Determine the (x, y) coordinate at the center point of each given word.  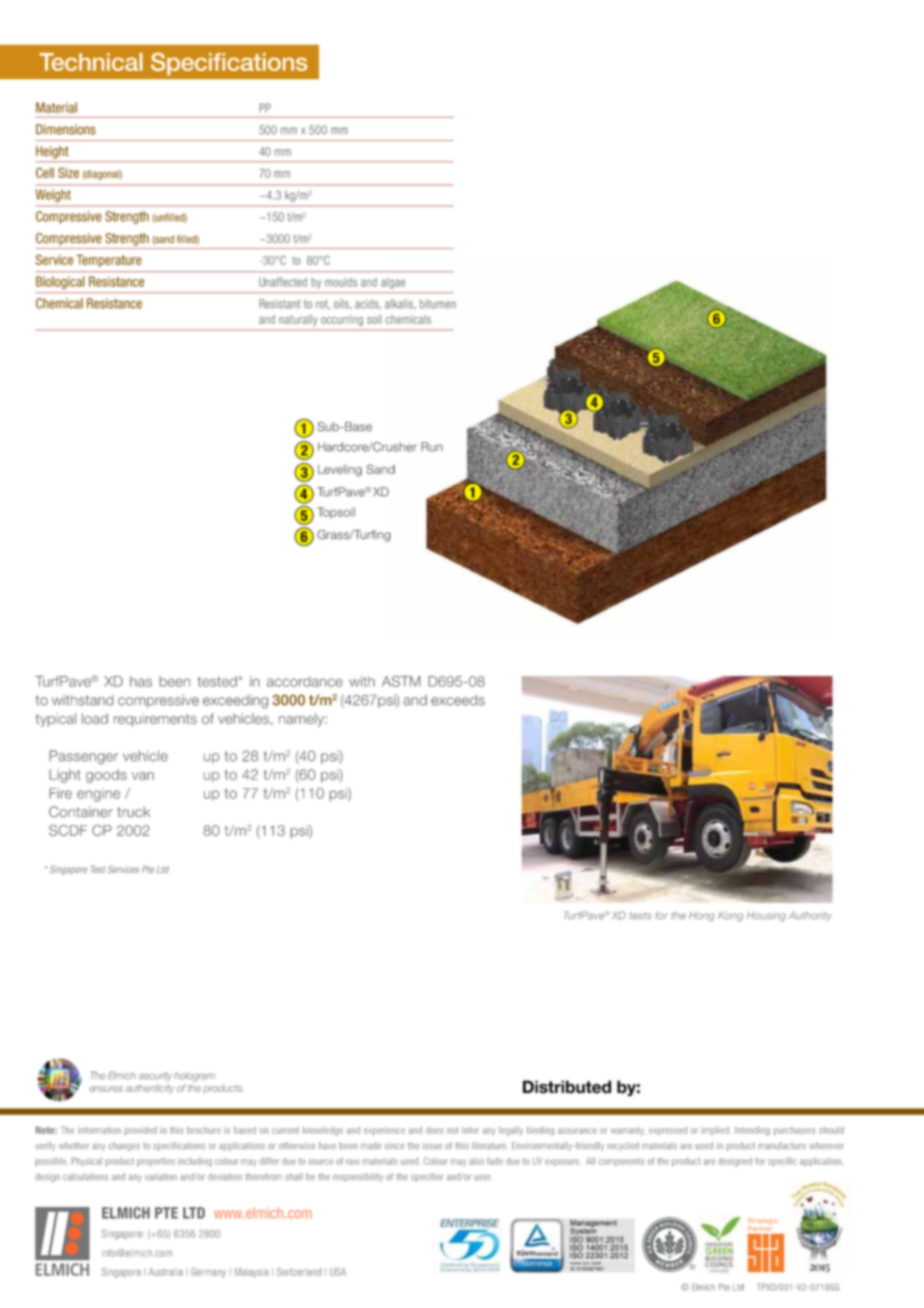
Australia (166, 1272)
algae (393, 283)
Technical (91, 62)
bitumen (438, 304)
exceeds (458, 700)
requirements (155, 720)
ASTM (401, 681)
